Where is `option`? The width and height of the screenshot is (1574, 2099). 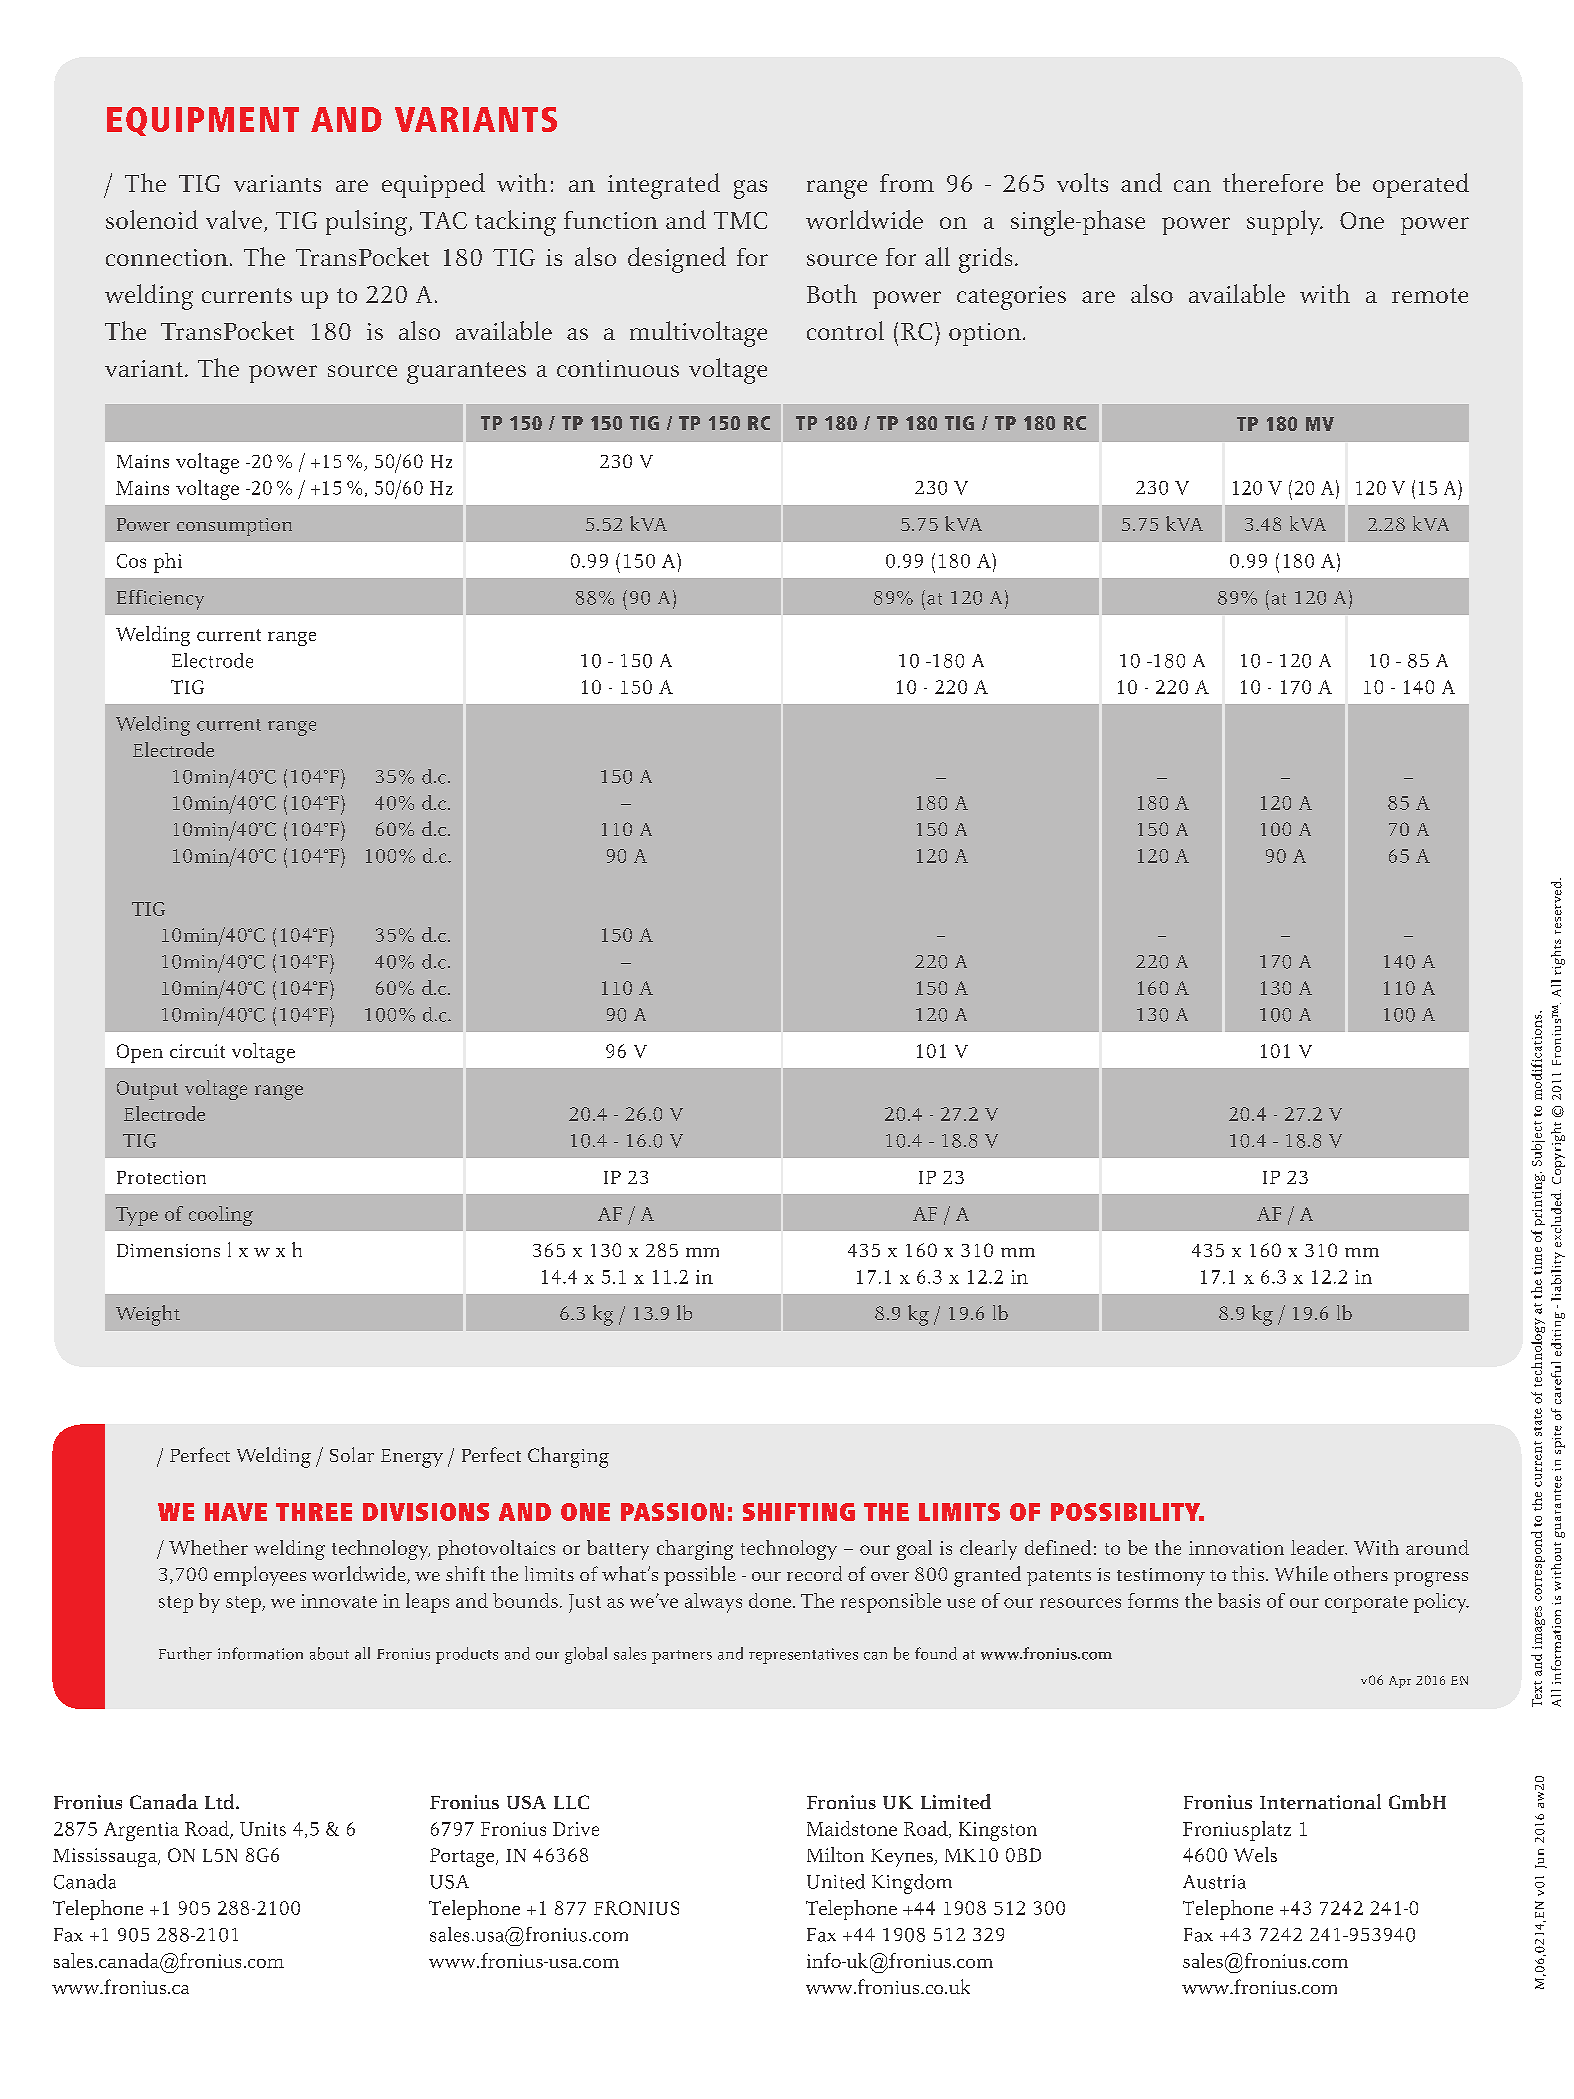 option is located at coordinates (985, 334).
